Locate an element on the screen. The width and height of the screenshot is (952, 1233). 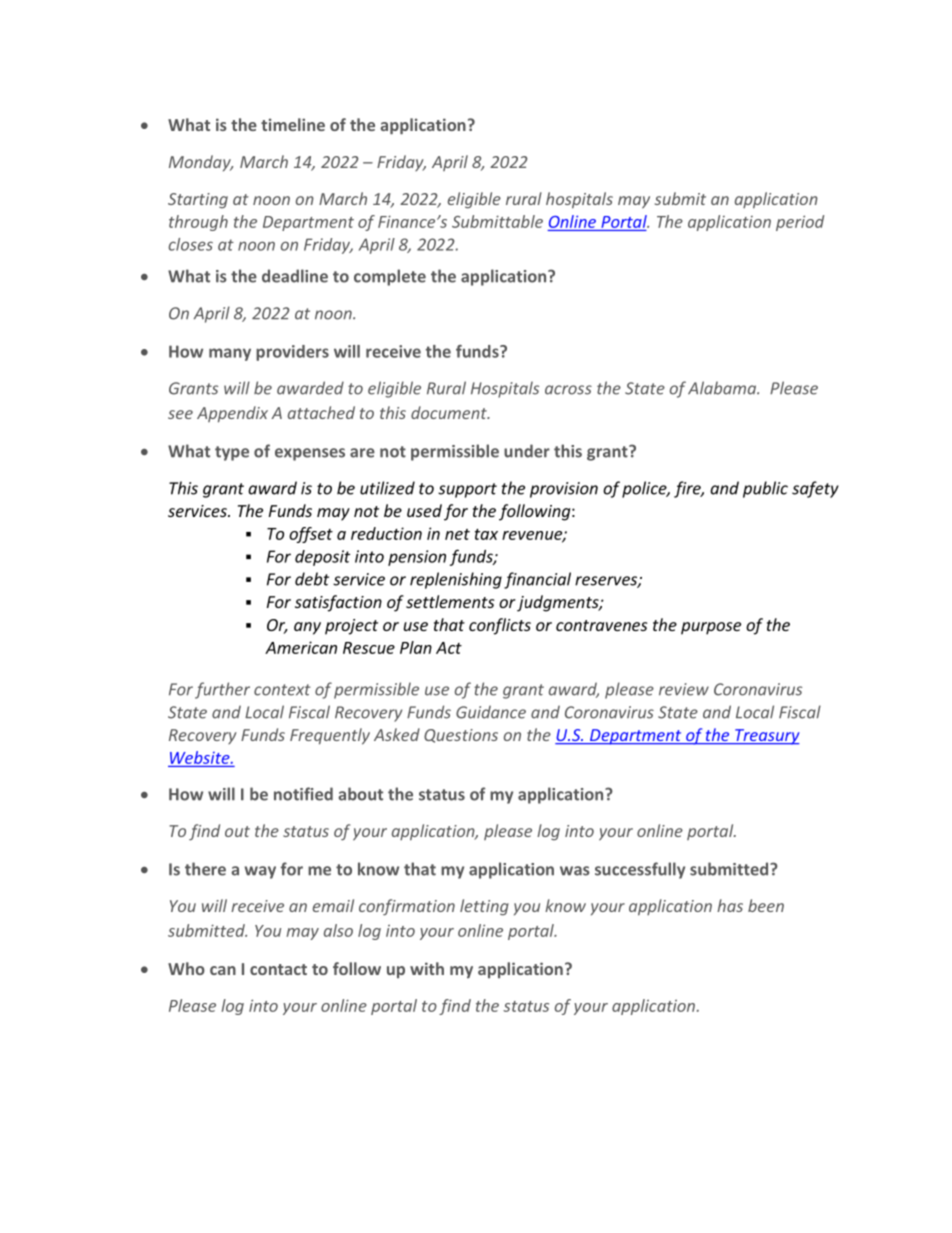
offset is located at coordinates (311, 535).
